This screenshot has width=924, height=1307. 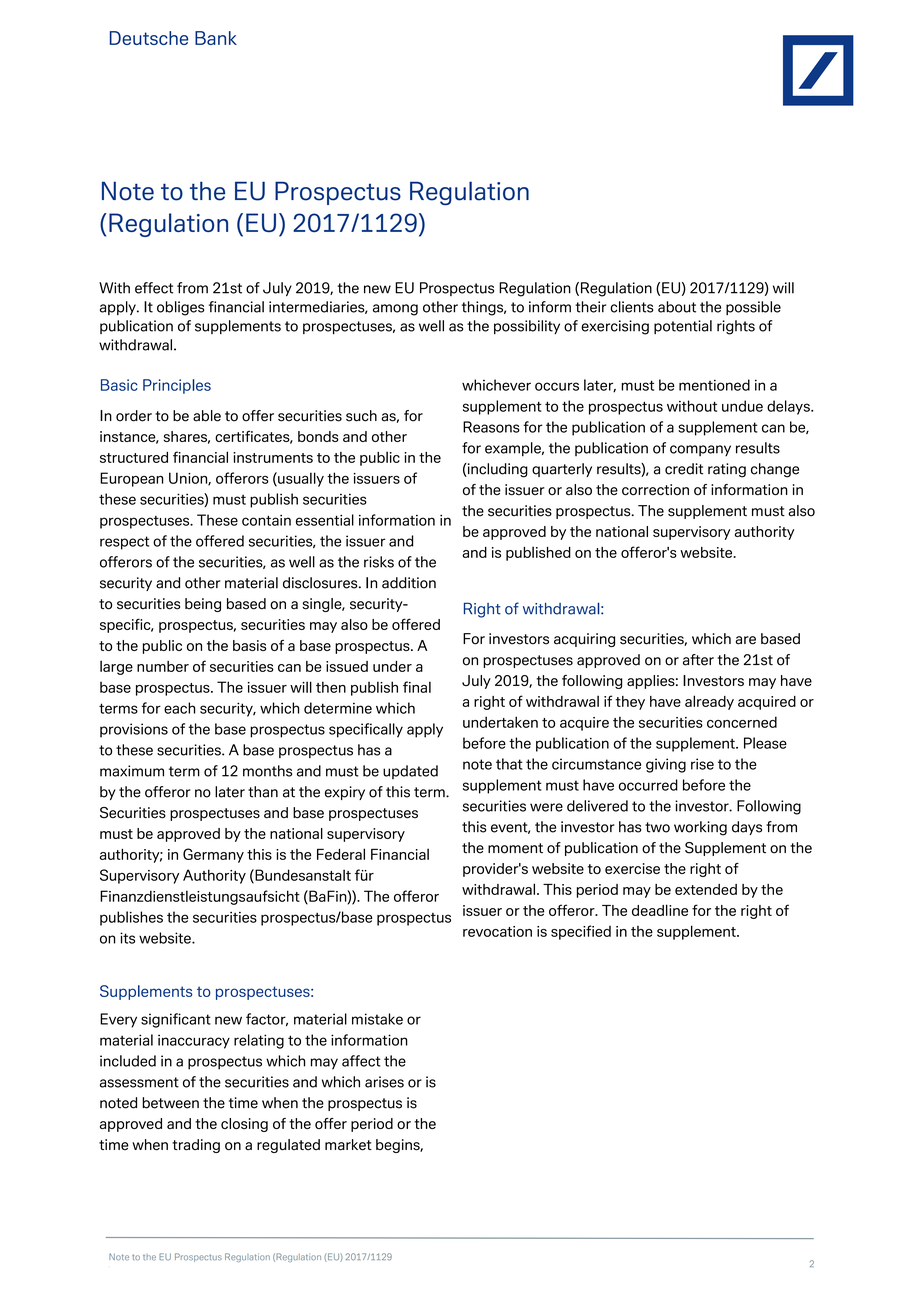 What do you see at coordinates (677, 307) in the screenshot?
I see `about` at bounding box center [677, 307].
